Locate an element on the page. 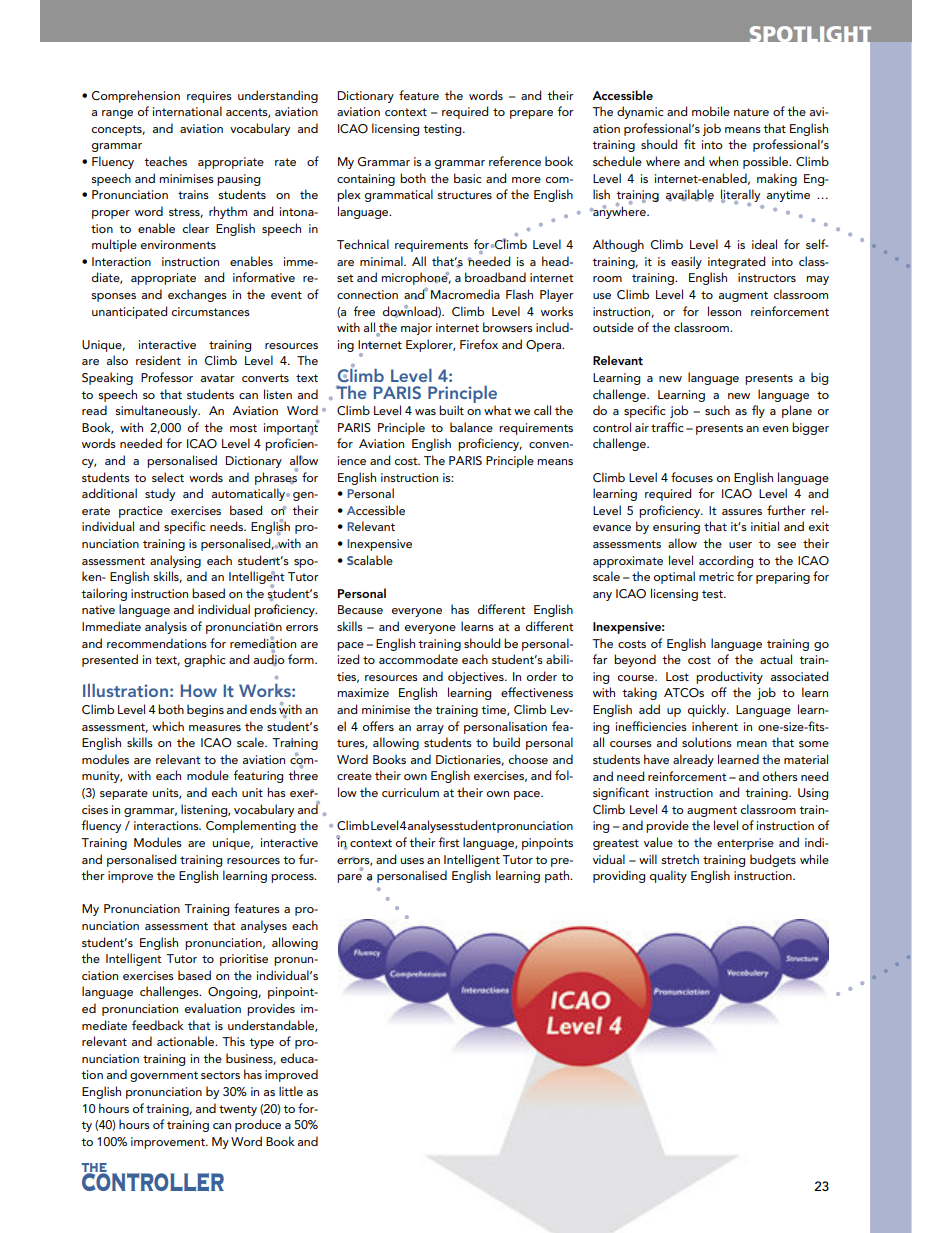  curriculum is located at coordinates (410, 792).
